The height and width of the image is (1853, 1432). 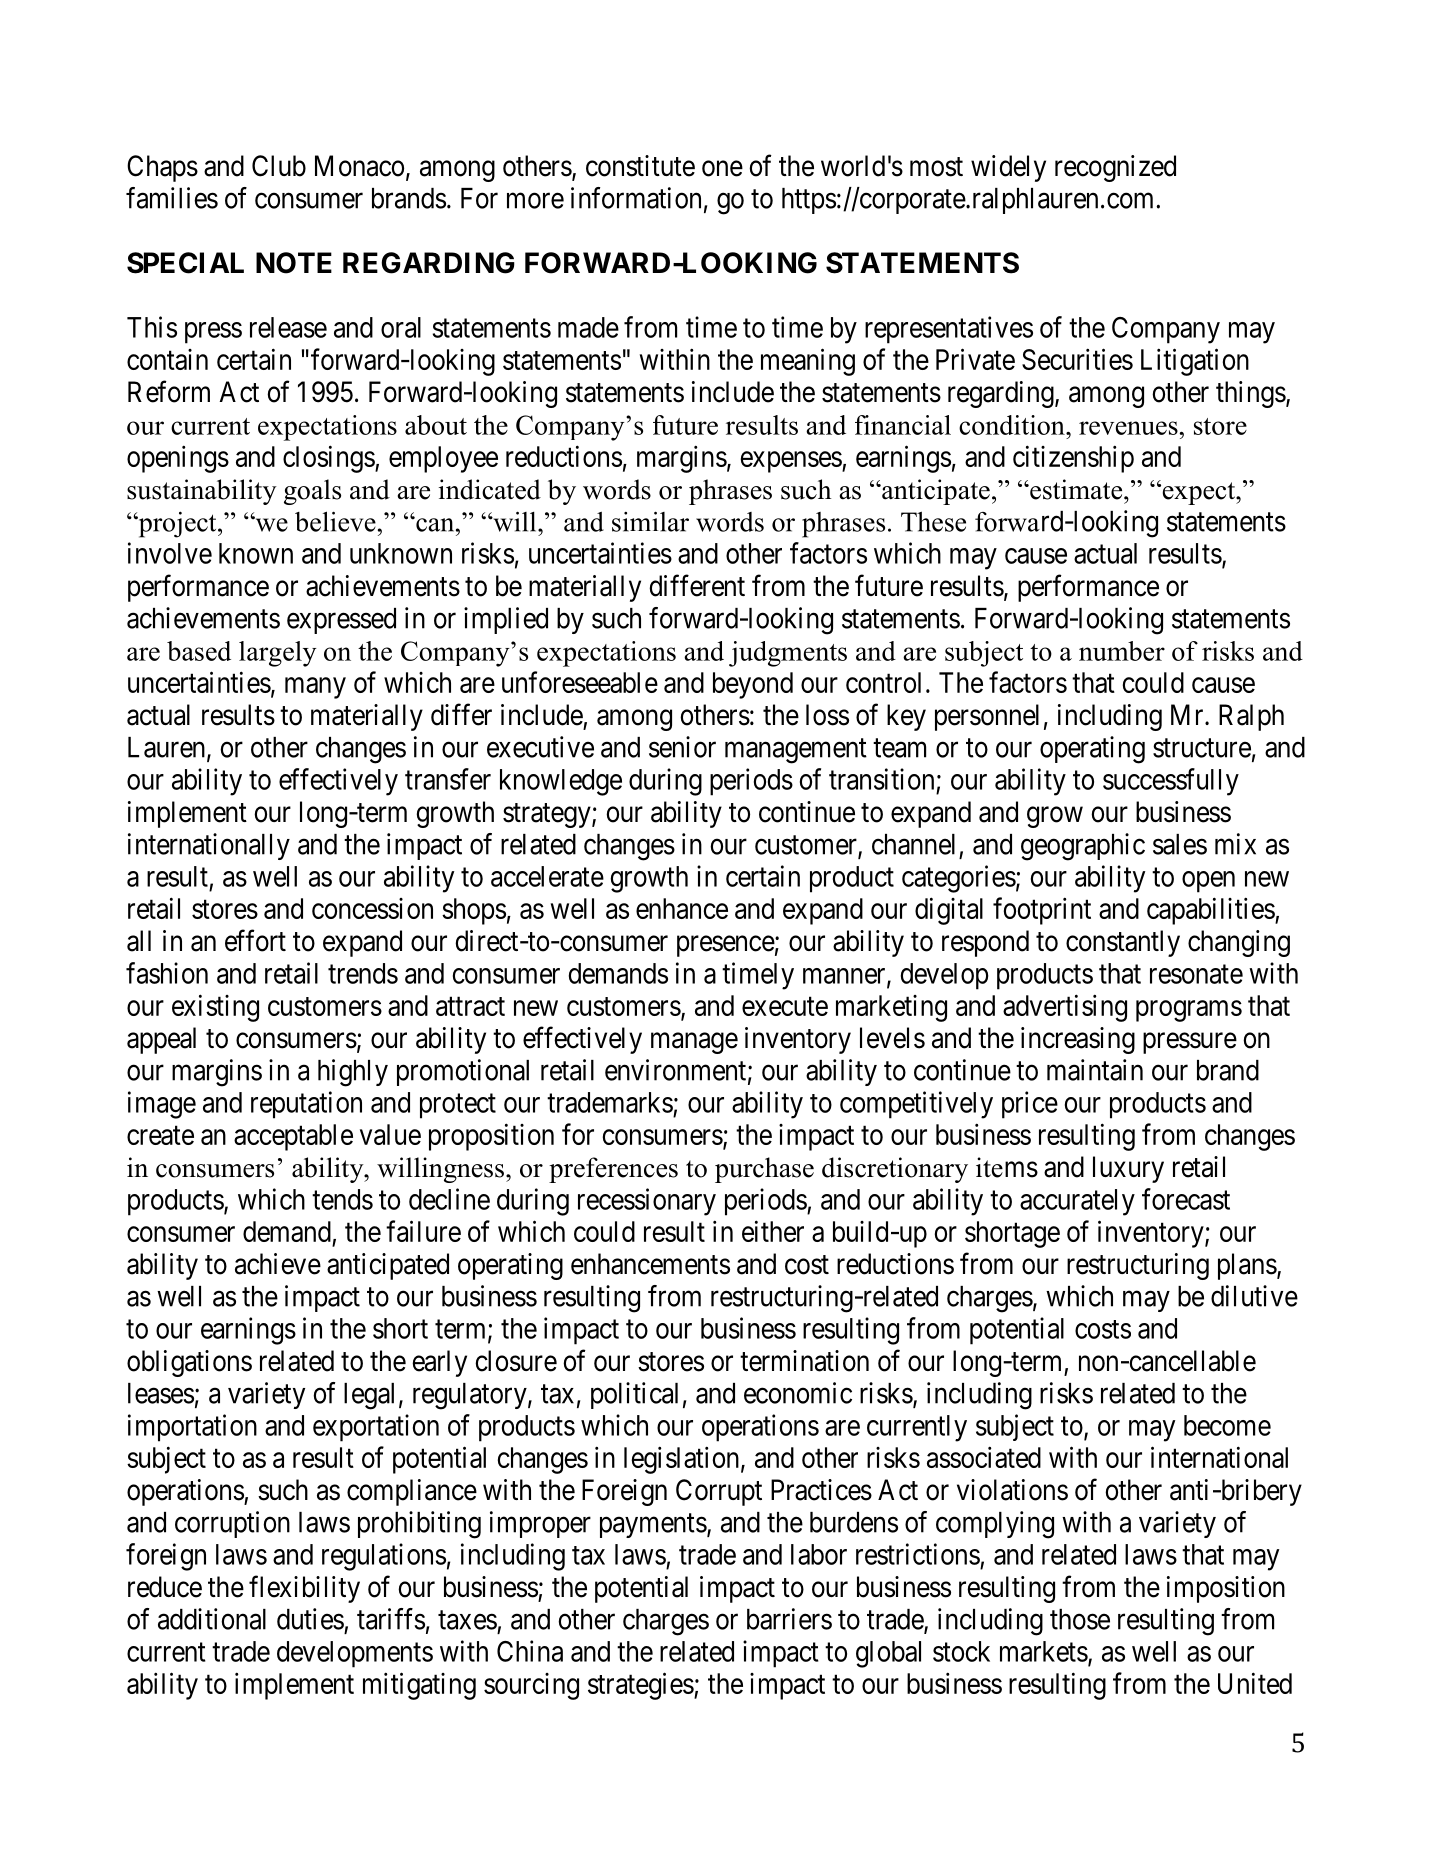 What do you see at coordinates (1115, 168) in the image?
I see `recognized` at bounding box center [1115, 168].
